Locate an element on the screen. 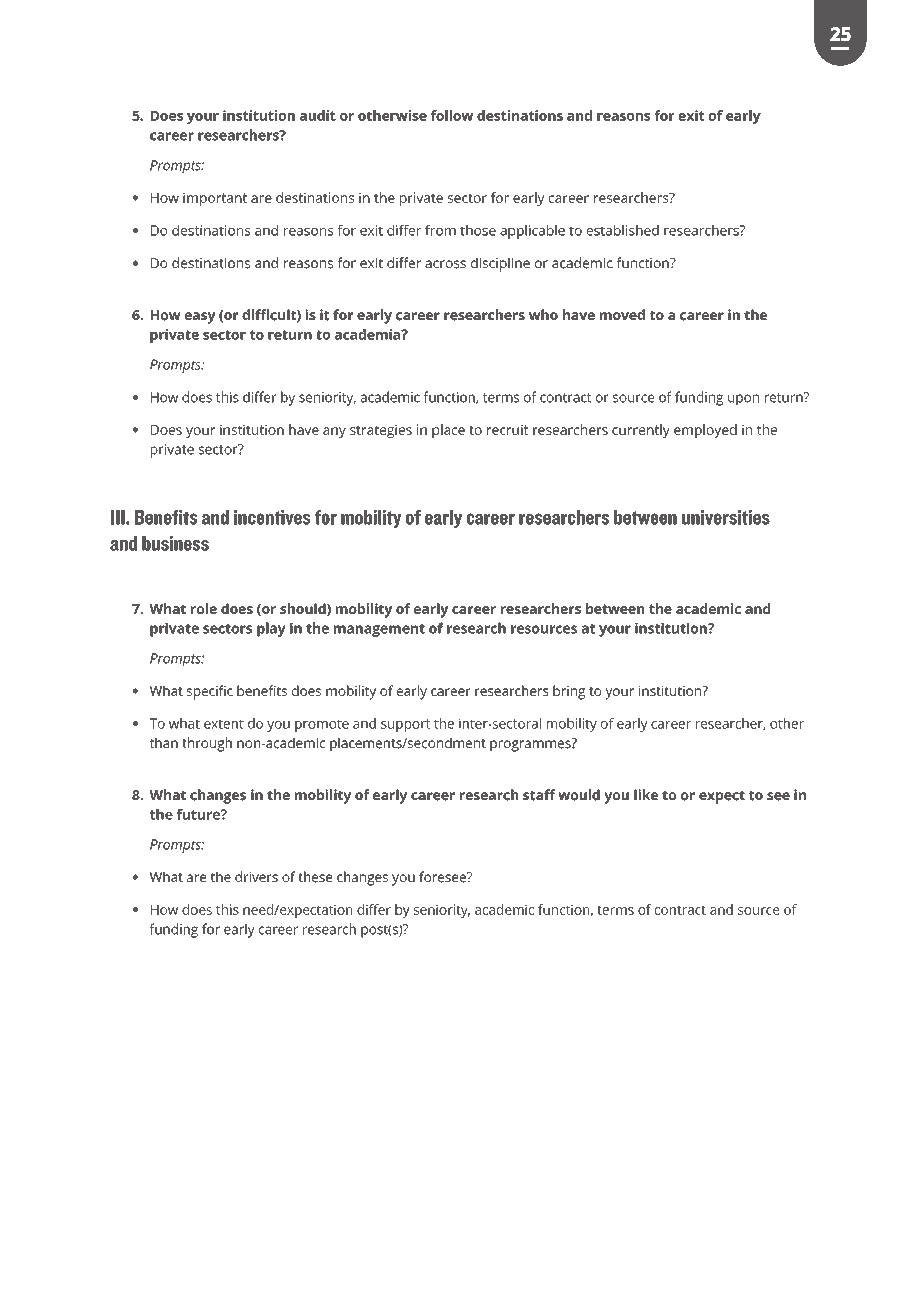 The height and width of the screenshot is (1308, 924). management is located at coordinates (379, 630).
